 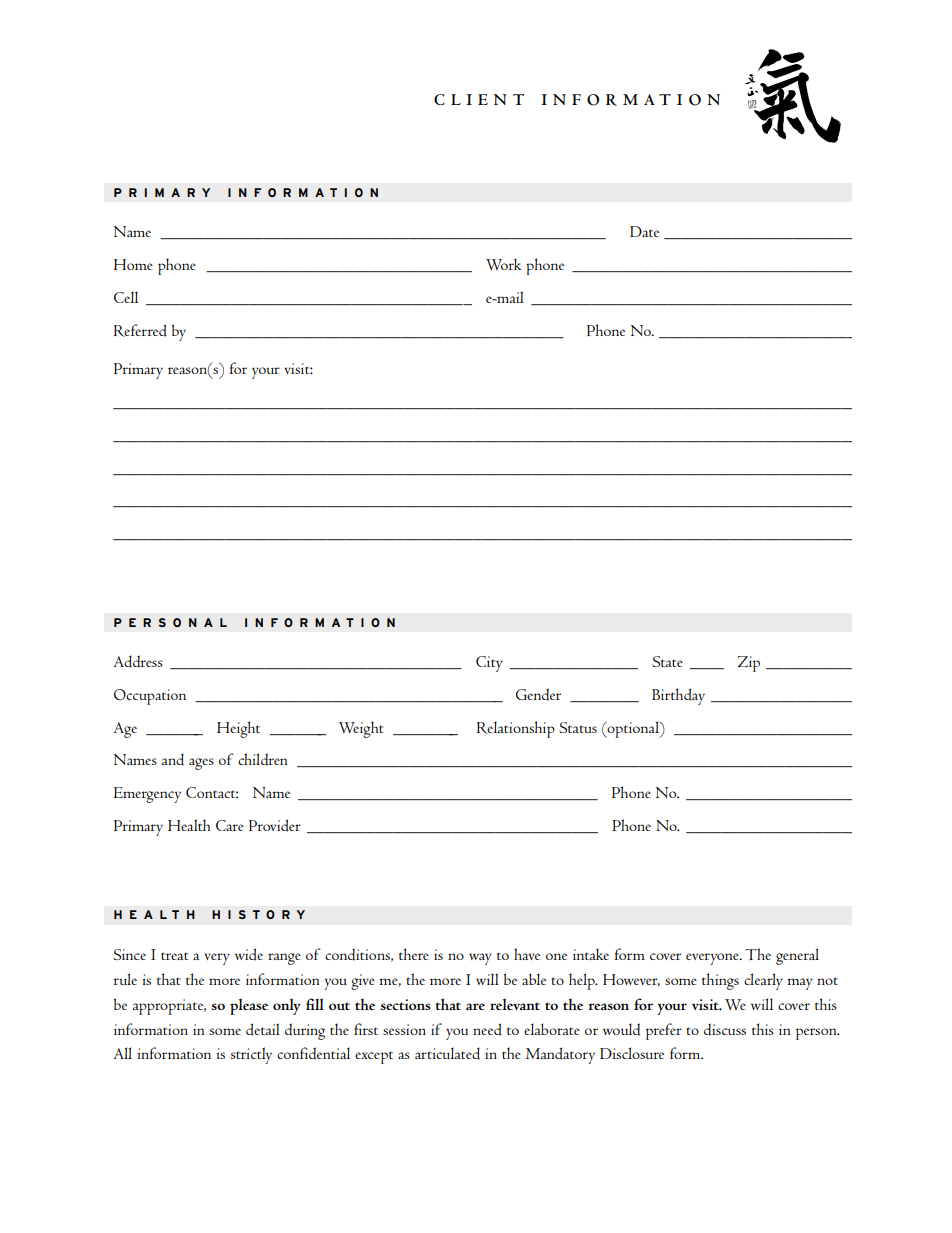 What do you see at coordinates (263, 1029) in the image?
I see `detail` at bounding box center [263, 1029].
